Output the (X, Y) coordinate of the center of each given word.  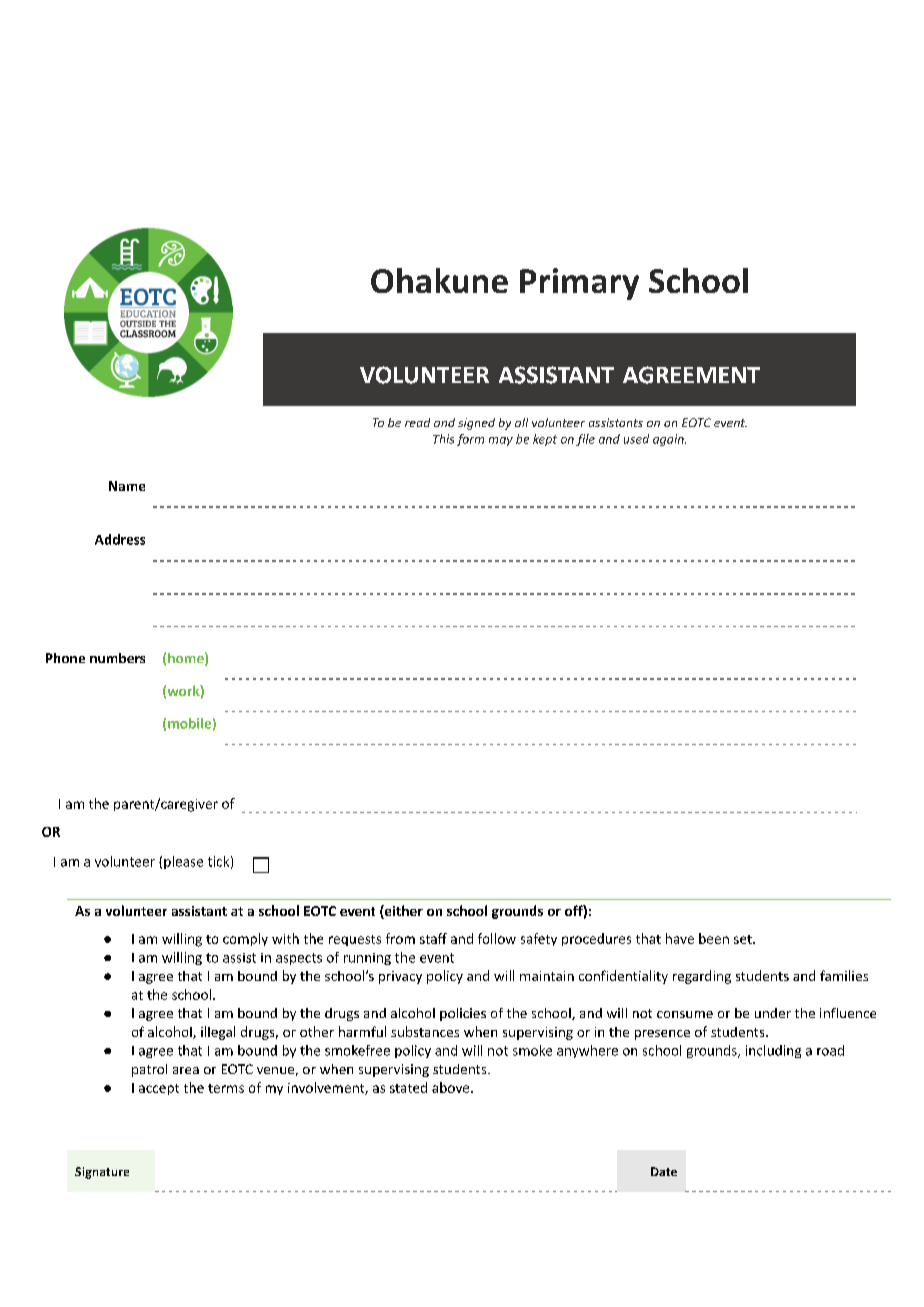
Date (664, 1171)
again (669, 440)
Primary (579, 284)
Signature (102, 1173)
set (744, 939)
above (452, 1087)
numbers (117, 658)
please (183, 862)
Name (127, 486)
